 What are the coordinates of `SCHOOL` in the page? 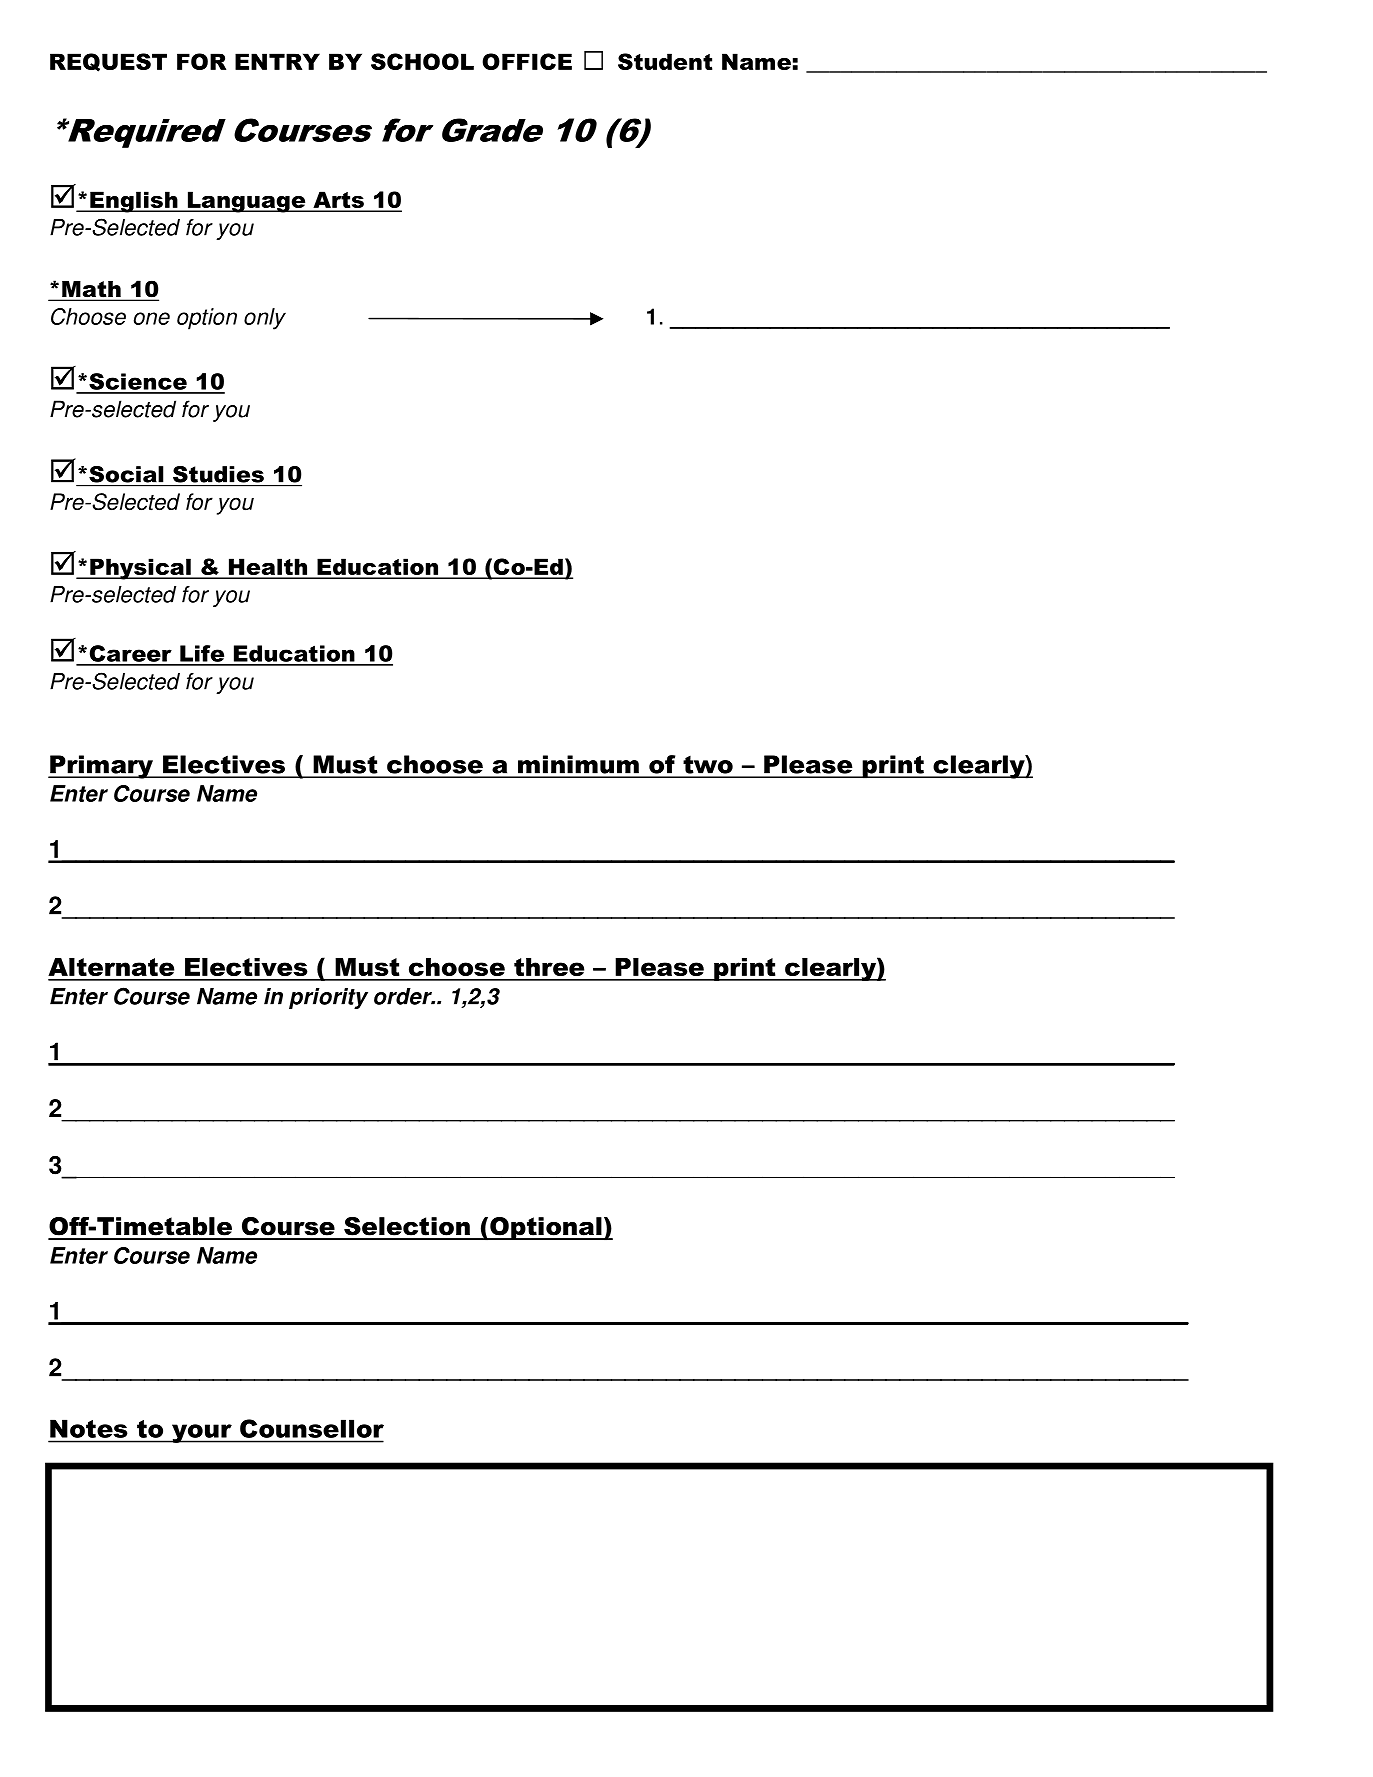 It's located at (422, 61).
